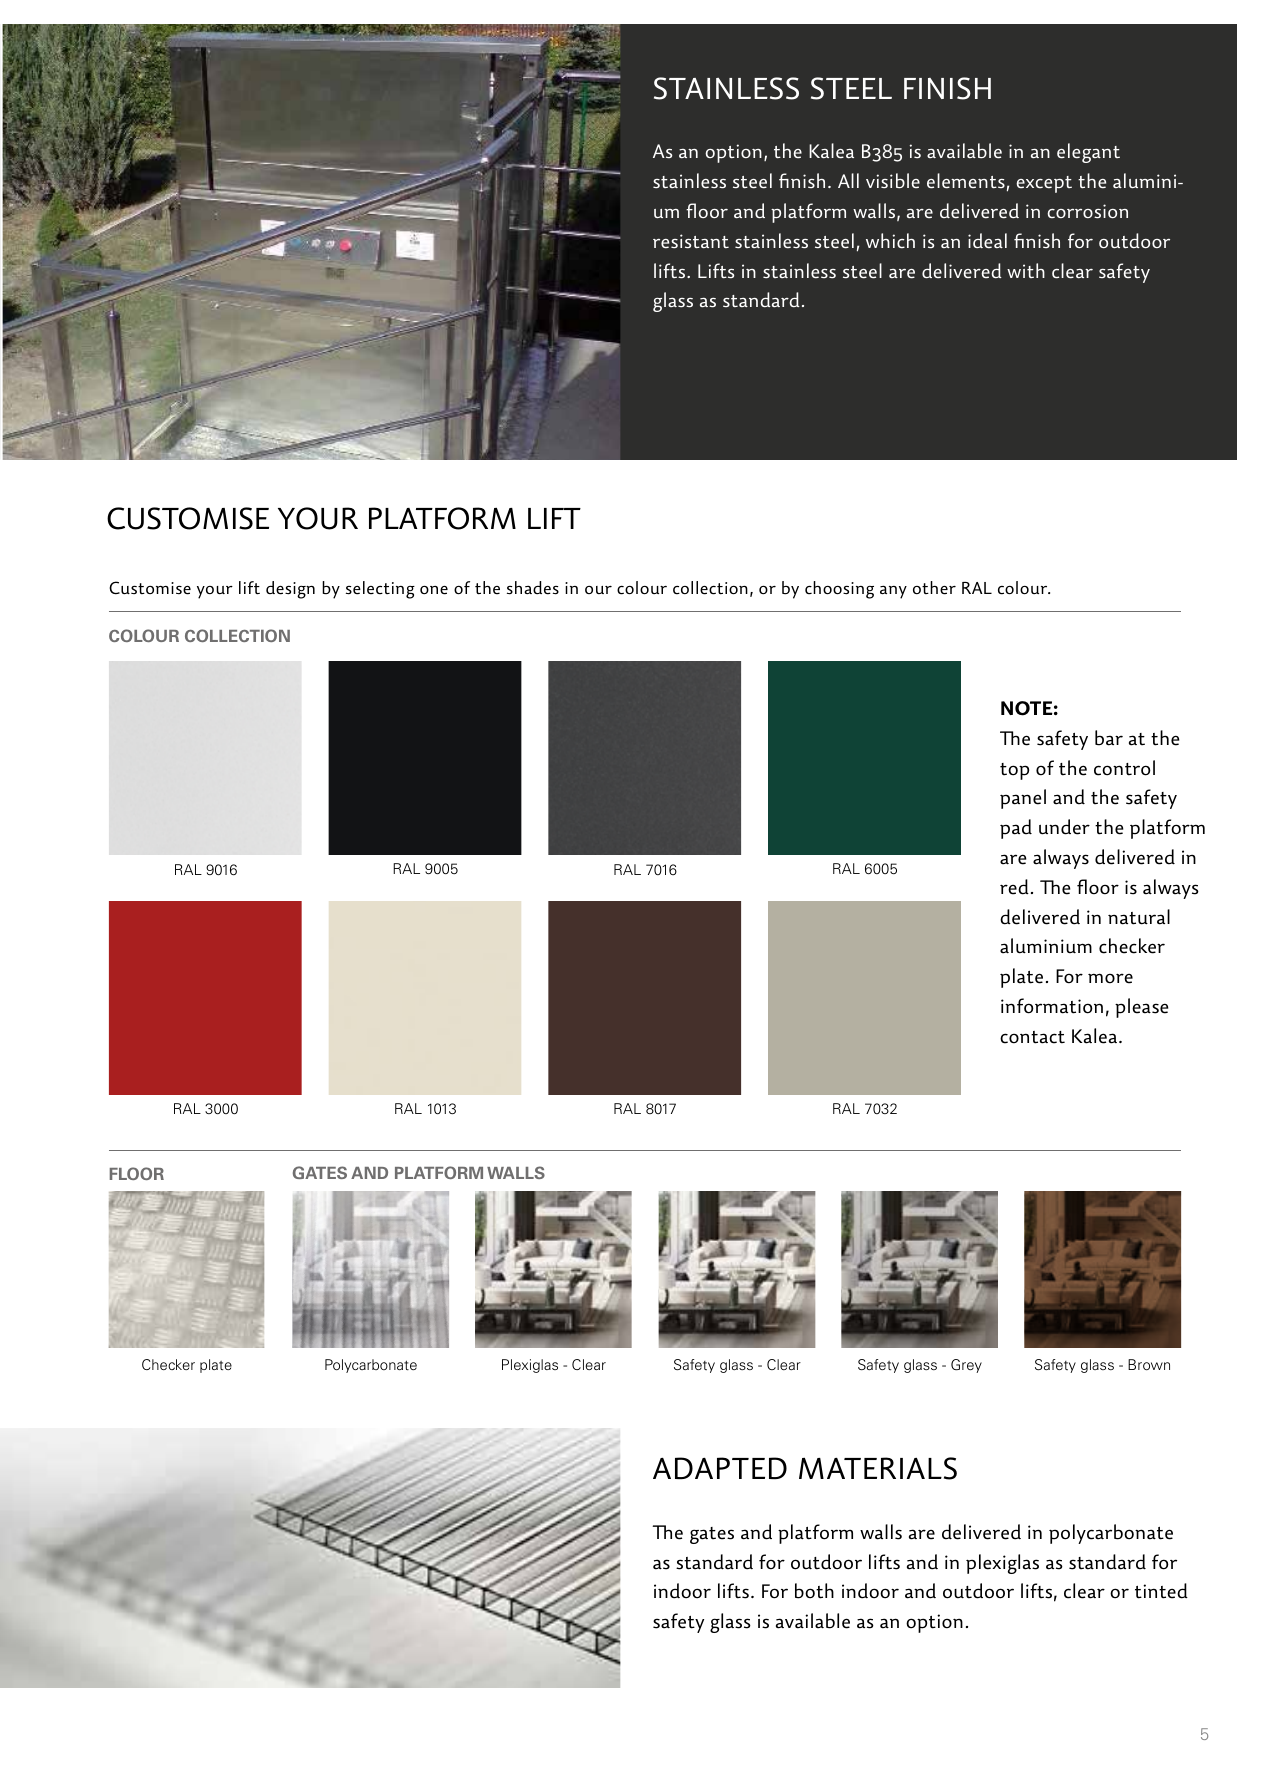 This screenshot has height=1790, width=1265. I want to click on visible, so click(893, 181).
